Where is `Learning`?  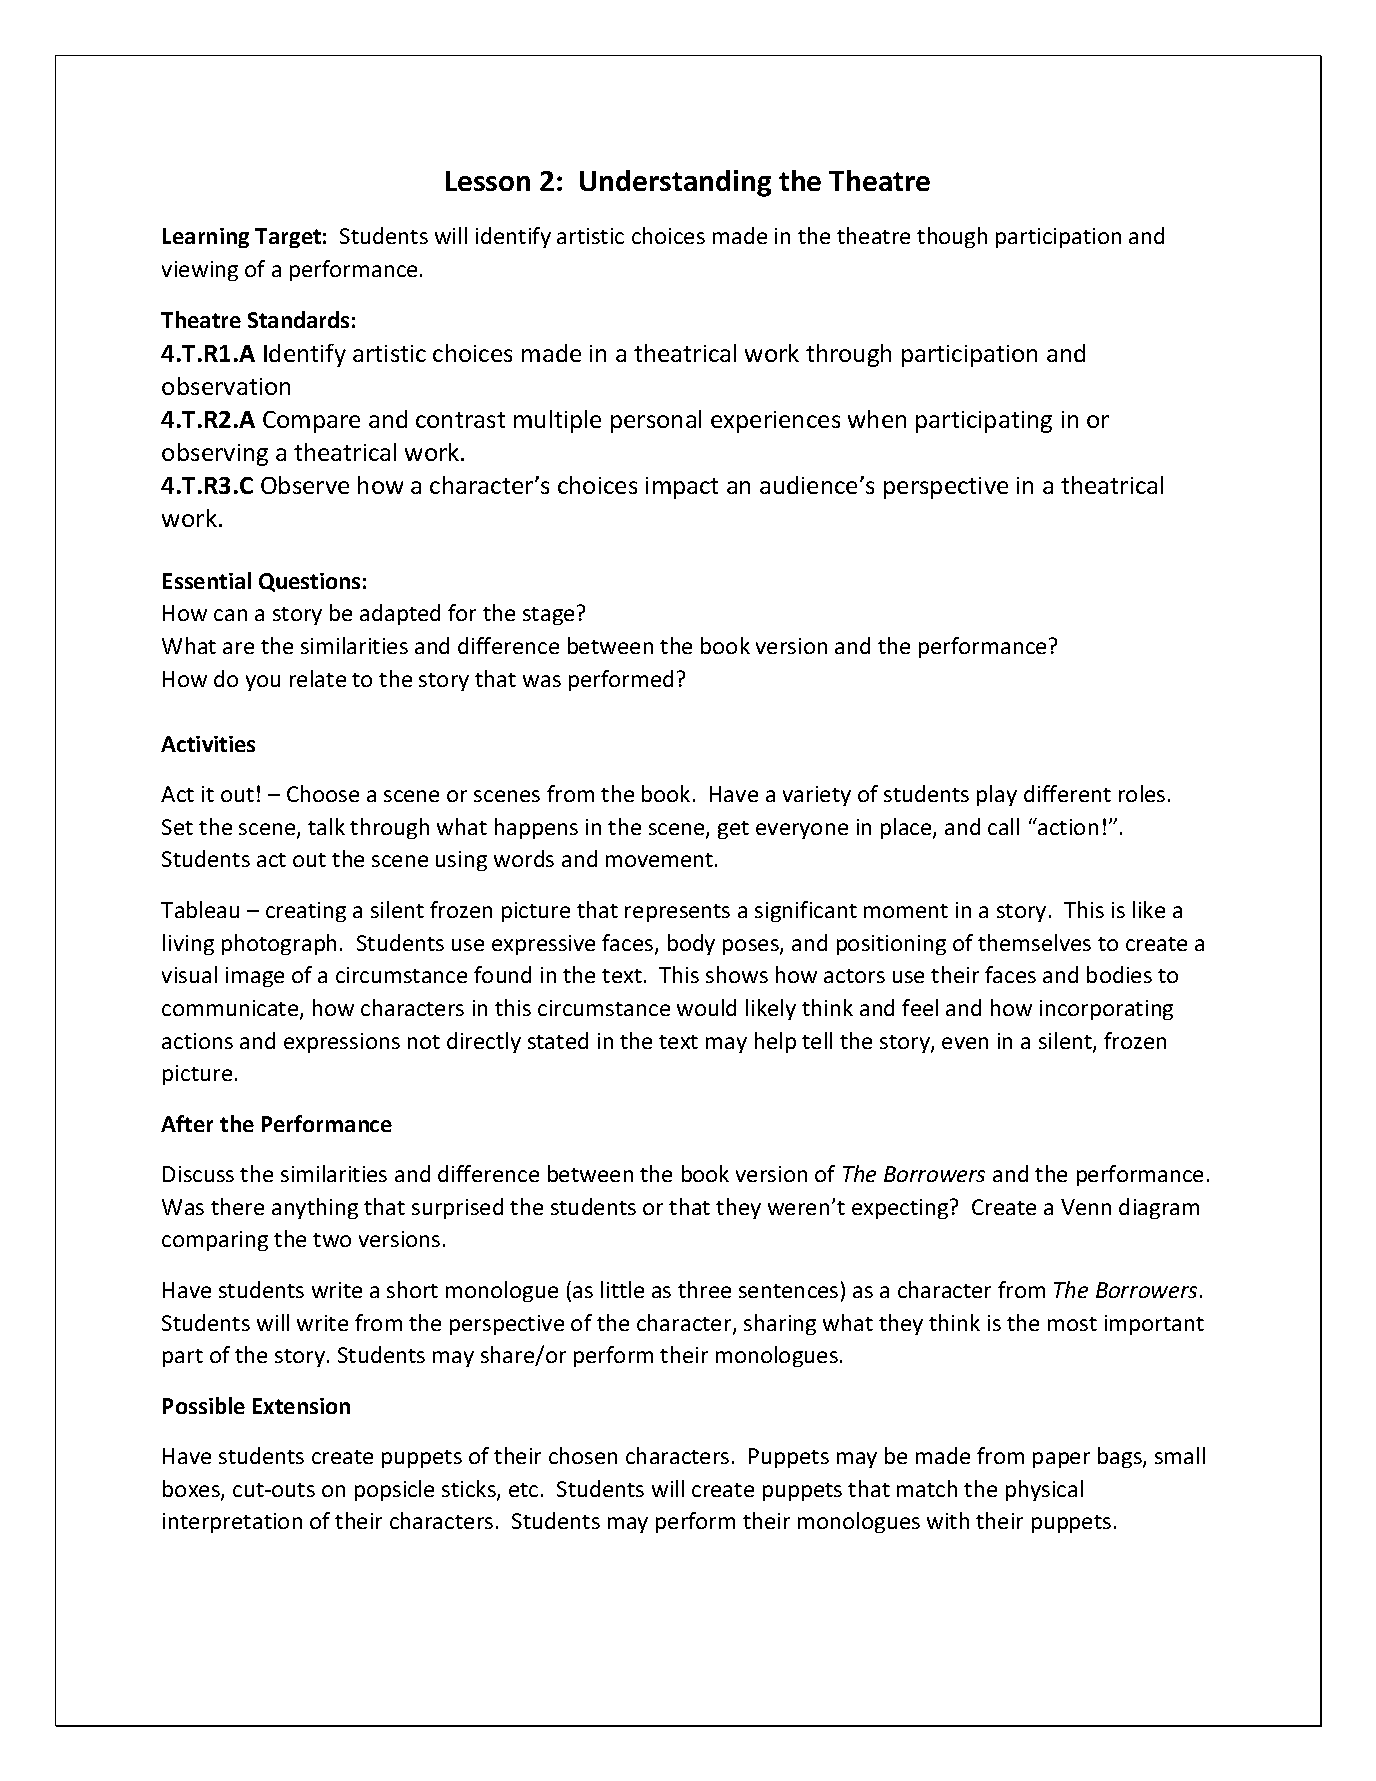
Learning is located at coordinates (206, 238).
